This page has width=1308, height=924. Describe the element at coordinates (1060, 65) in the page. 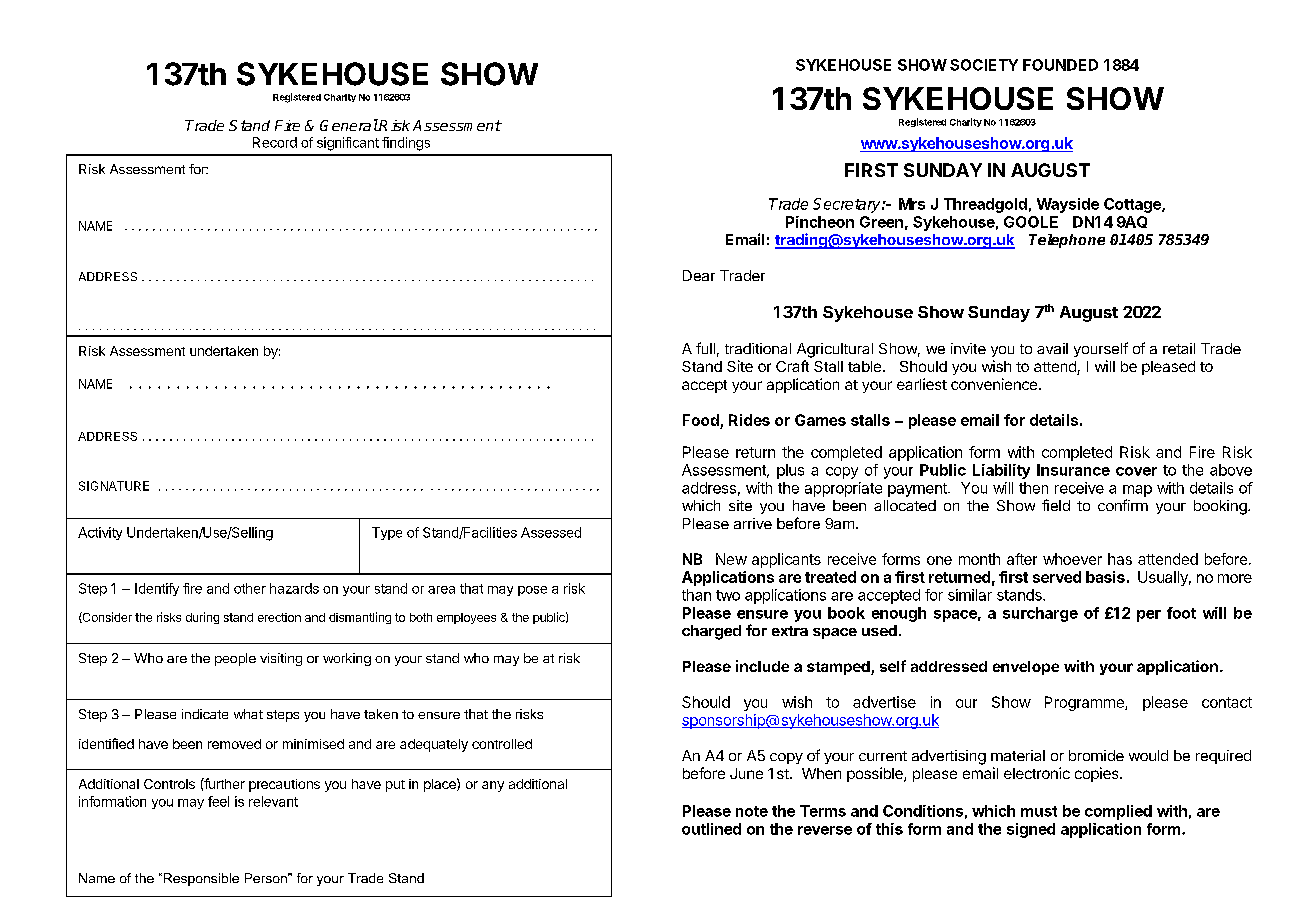

I see `FOUNDED` at that location.
